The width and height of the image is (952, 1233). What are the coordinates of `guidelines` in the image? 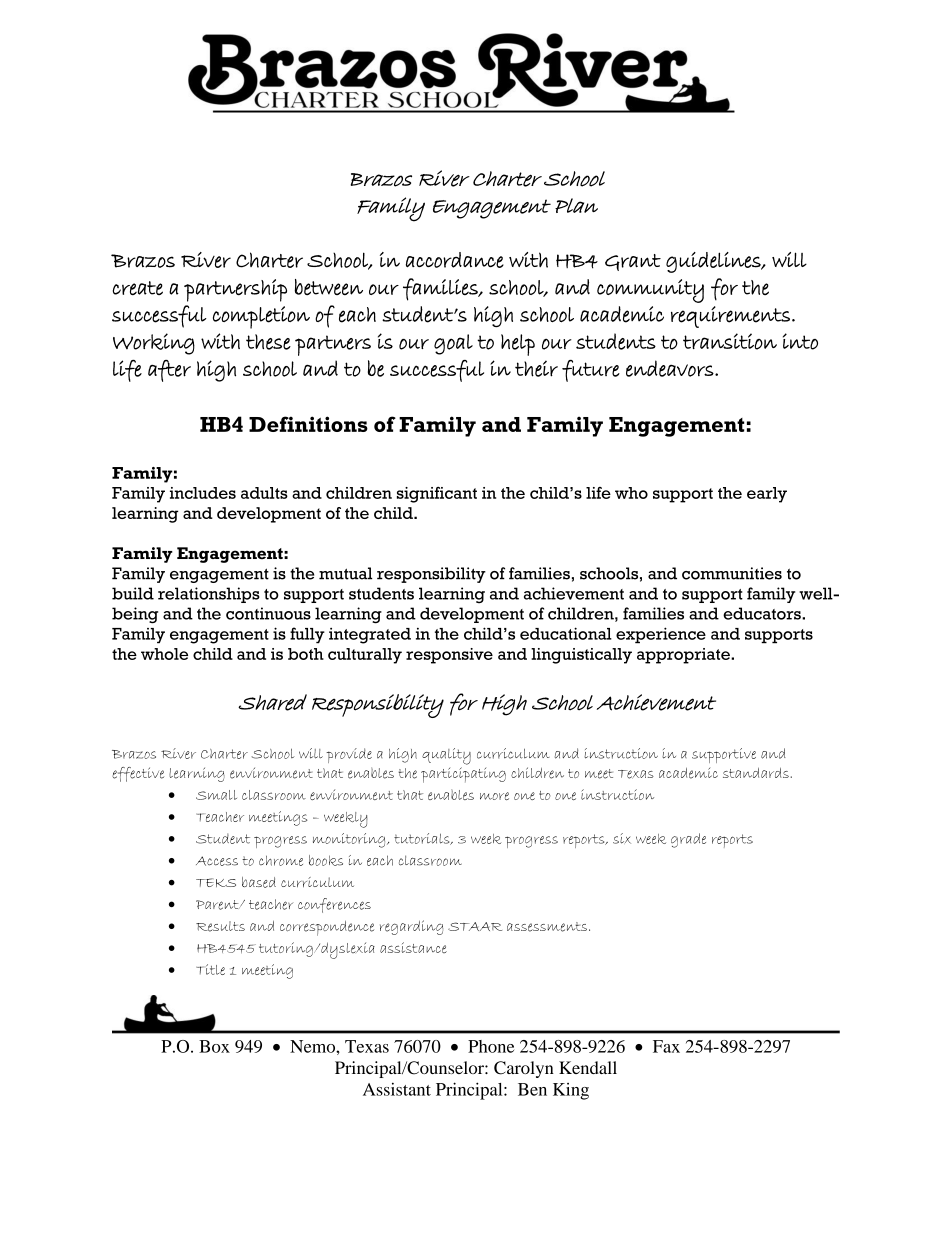 It's located at (714, 262).
